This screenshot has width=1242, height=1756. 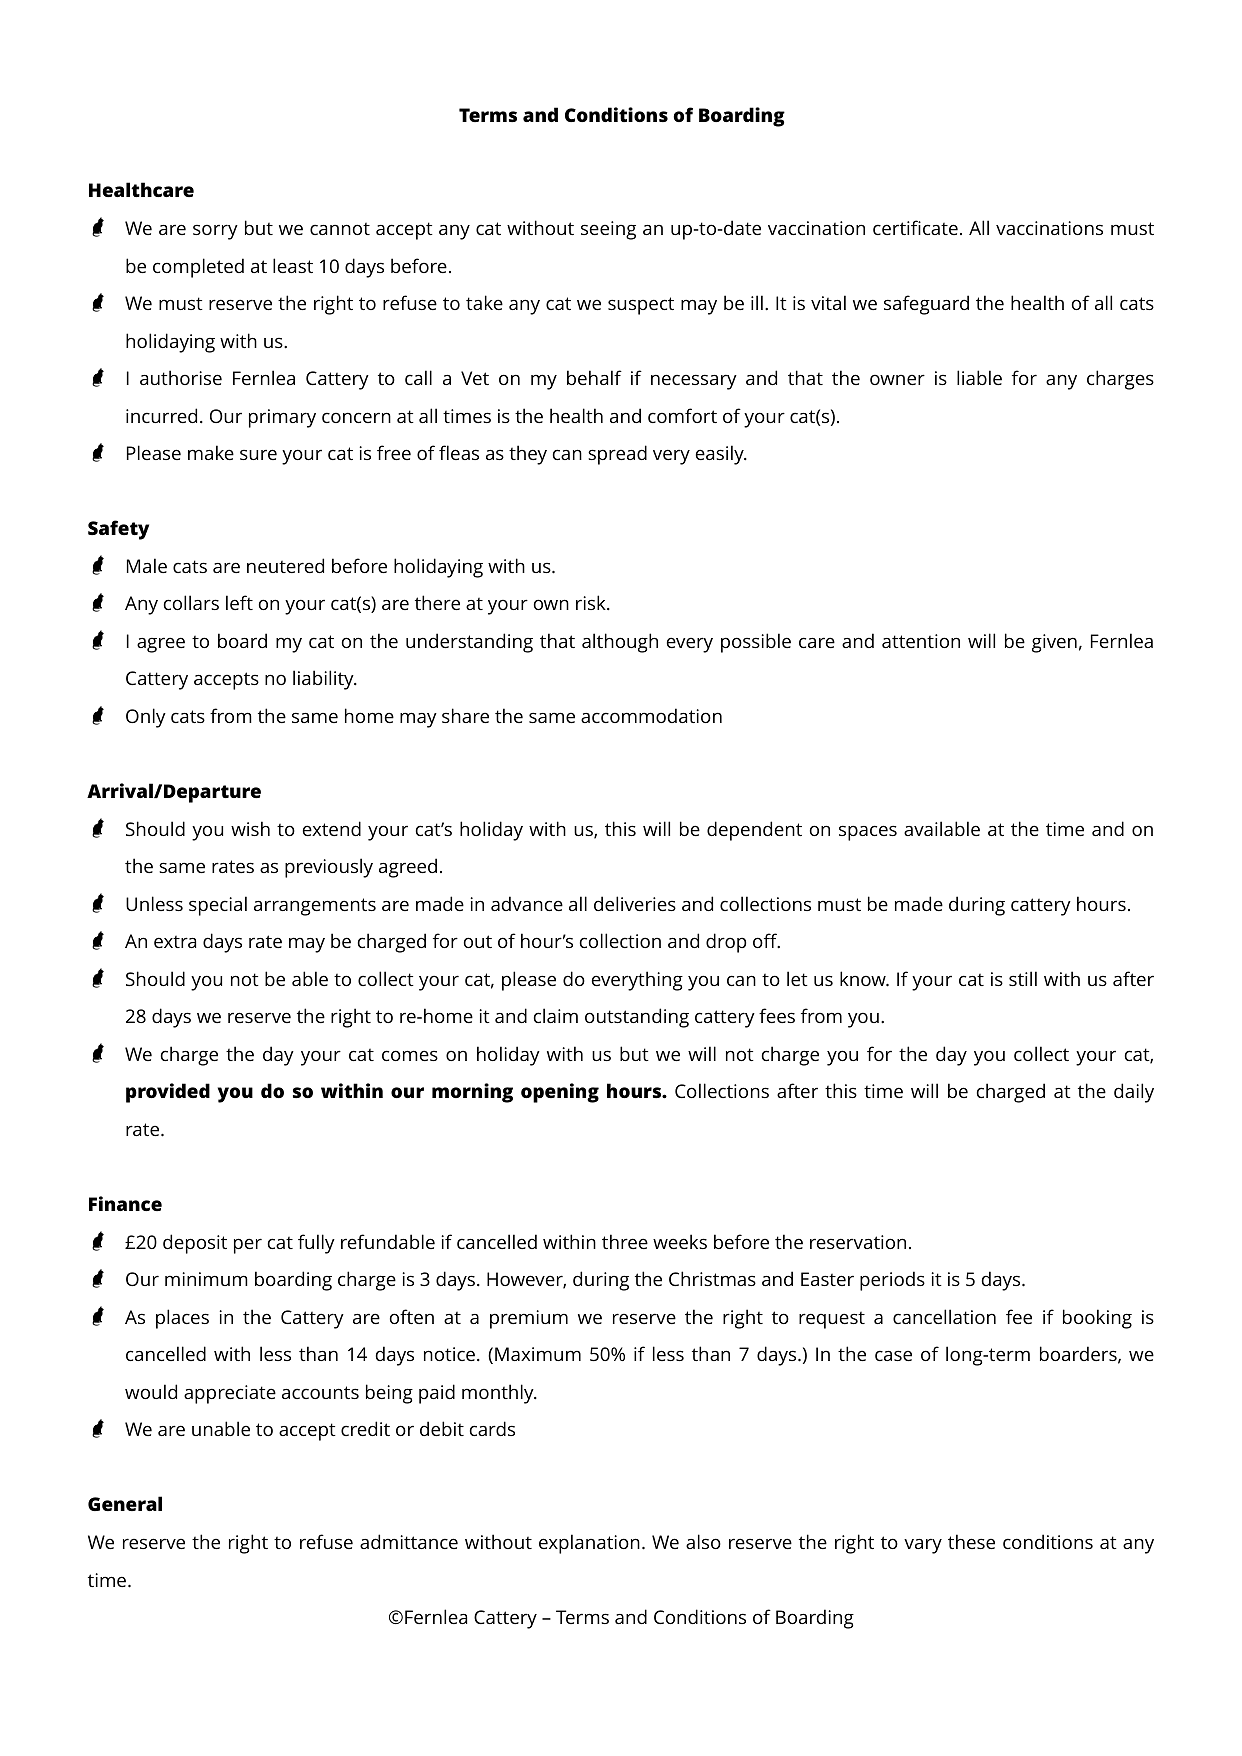 I want to click on risk, so click(x=592, y=602).
